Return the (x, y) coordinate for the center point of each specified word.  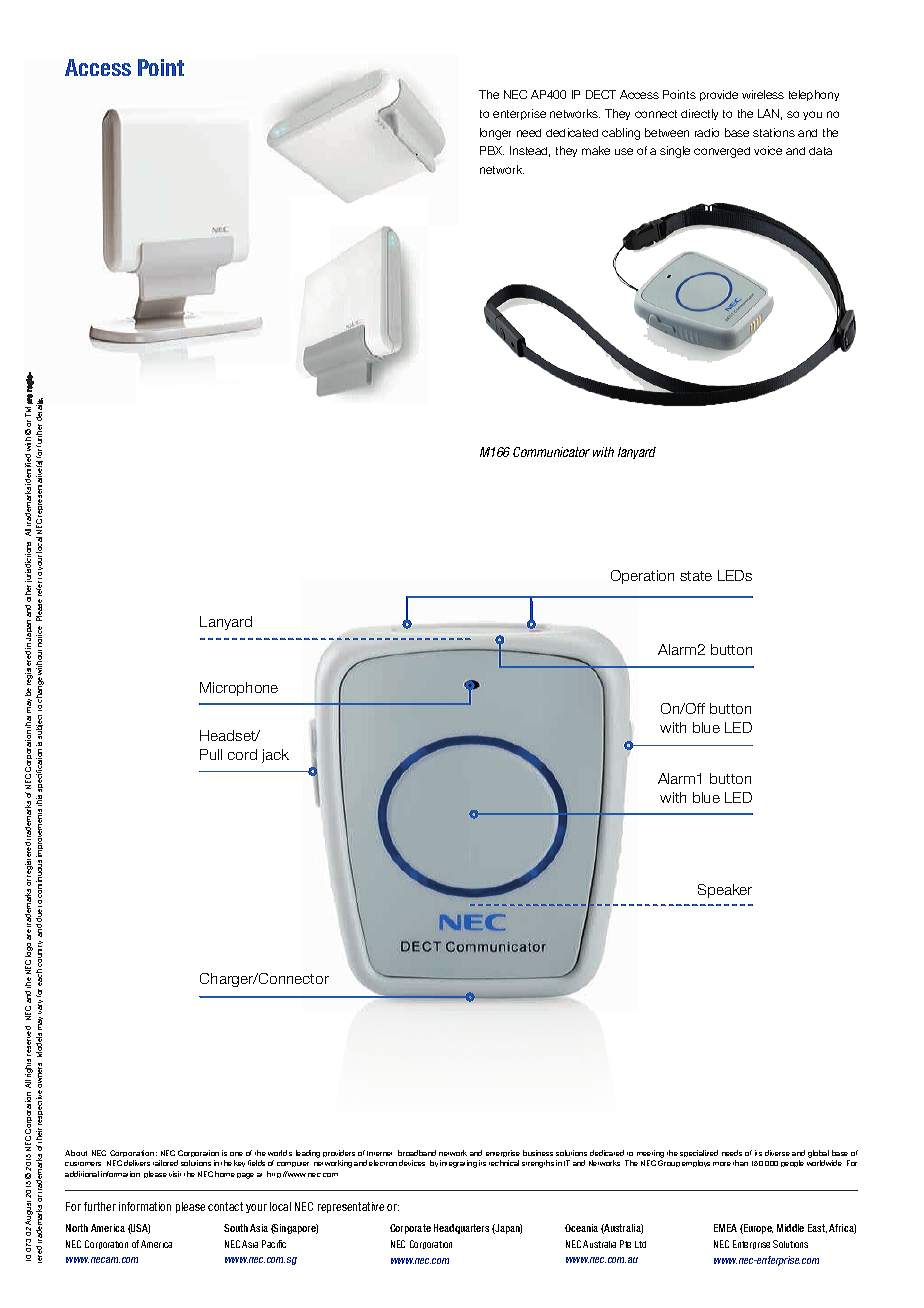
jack (275, 756)
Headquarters (461, 1229)
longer (495, 134)
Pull (211, 754)
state (696, 576)
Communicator (551, 452)
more (722, 1164)
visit (175, 1174)
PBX (492, 150)
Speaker (725, 891)
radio (707, 132)
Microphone (239, 689)
